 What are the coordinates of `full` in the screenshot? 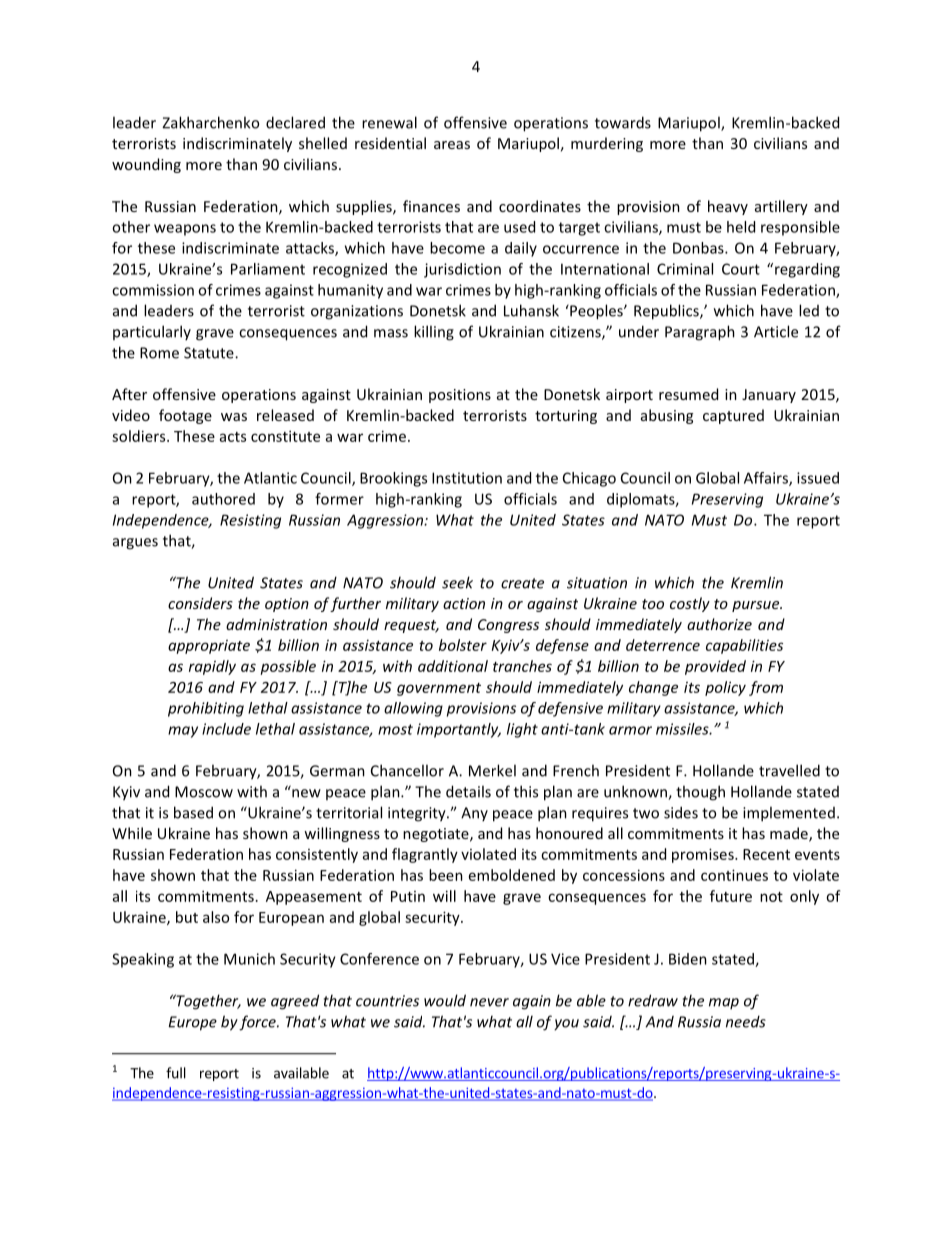 It's located at (176, 1073).
